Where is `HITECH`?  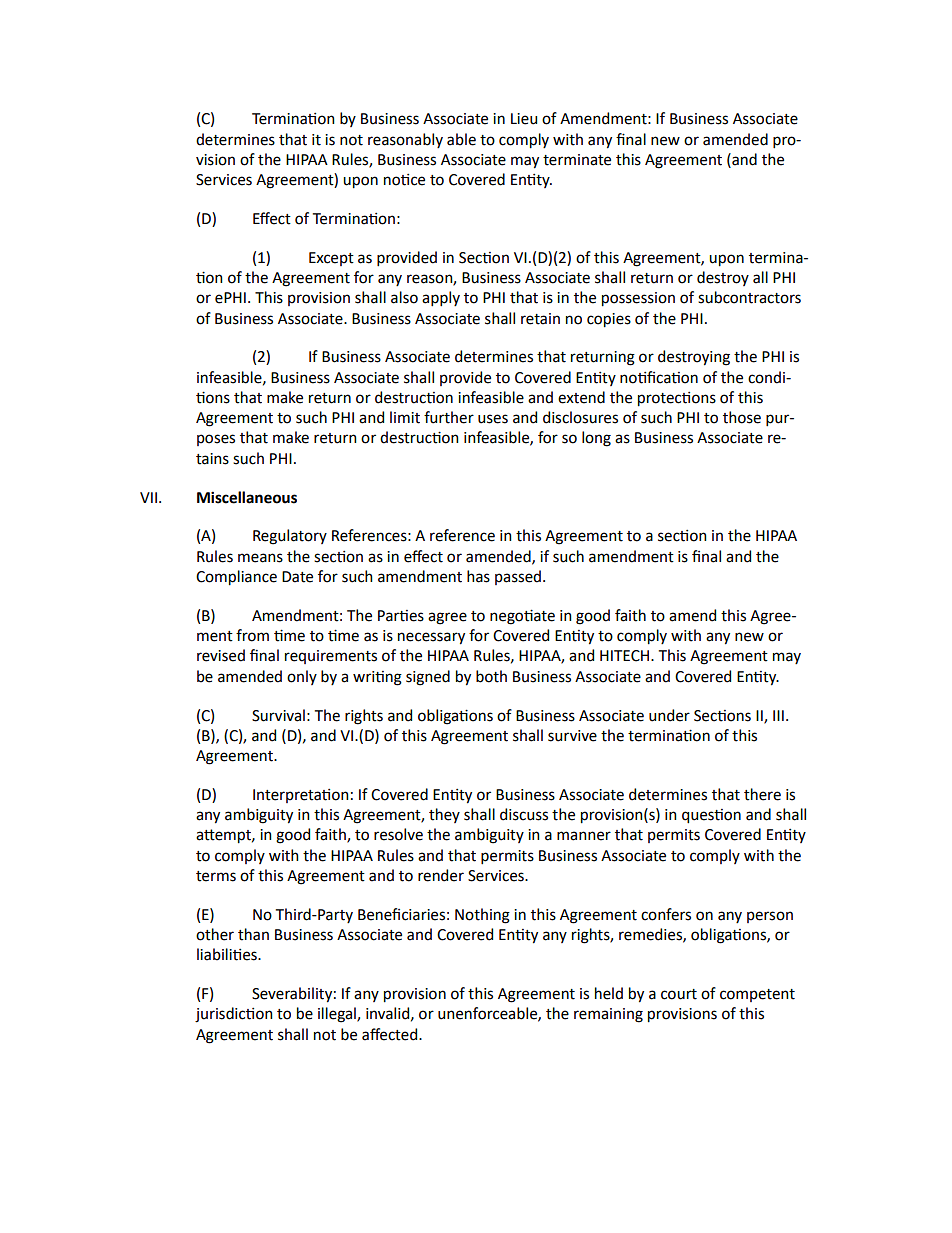
HITECH is located at coordinates (626, 656).
